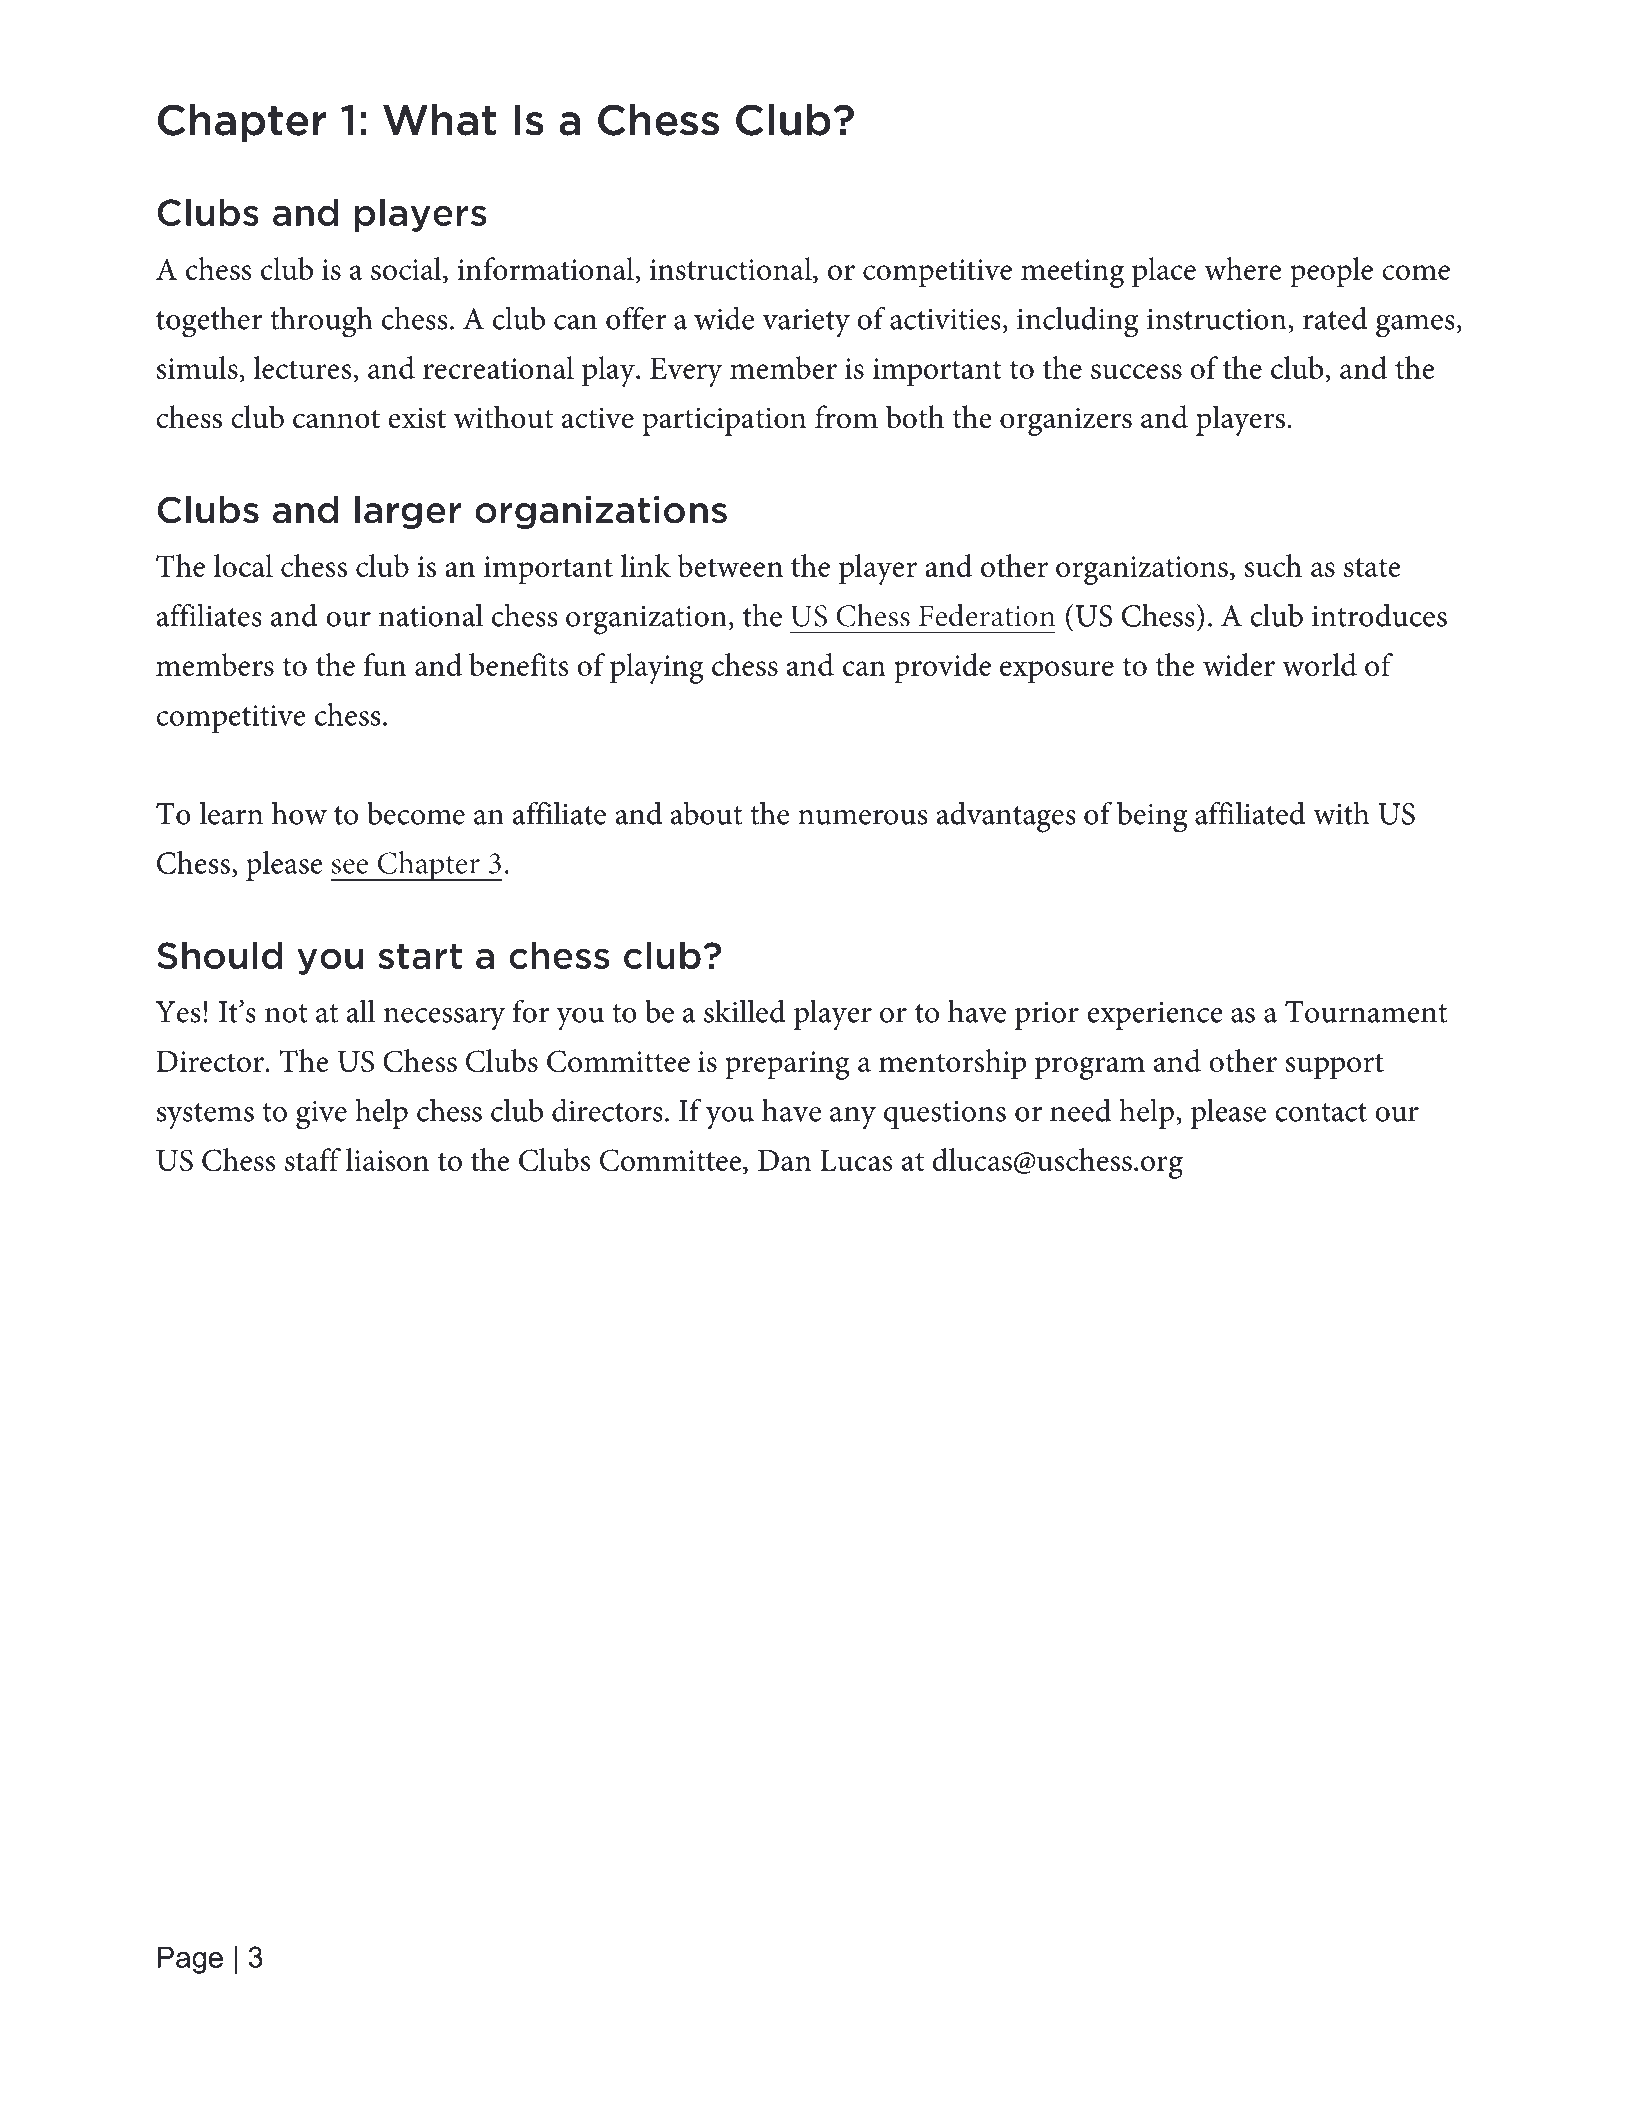 The height and width of the screenshot is (2103, 1625). I want to click on all, so click(361, 1011).
